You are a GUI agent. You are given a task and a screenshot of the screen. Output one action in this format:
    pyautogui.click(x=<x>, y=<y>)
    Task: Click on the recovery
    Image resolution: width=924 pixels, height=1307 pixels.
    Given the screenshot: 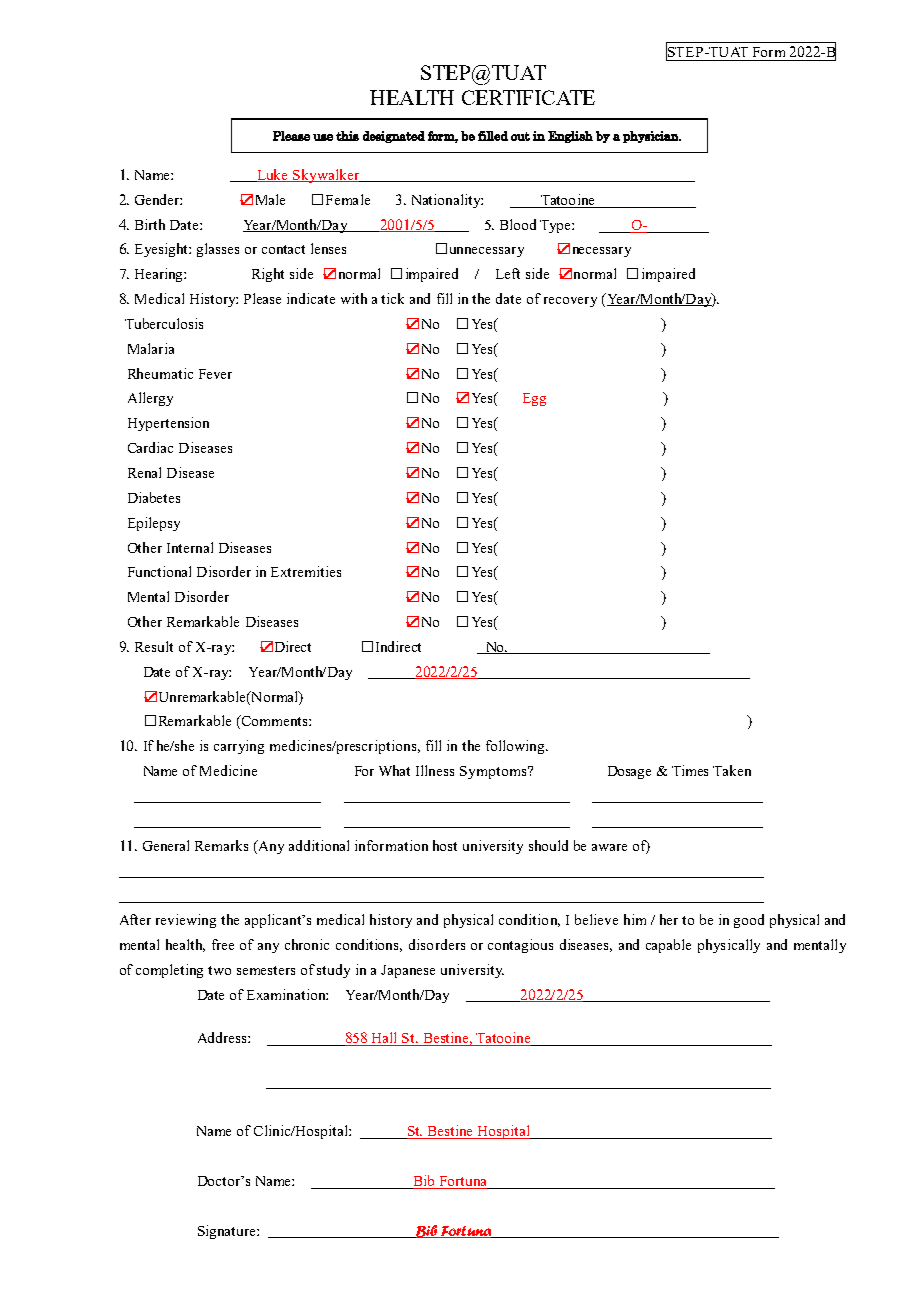 What is the action you would take?
    pyautogui.click(x=570, y=302)
